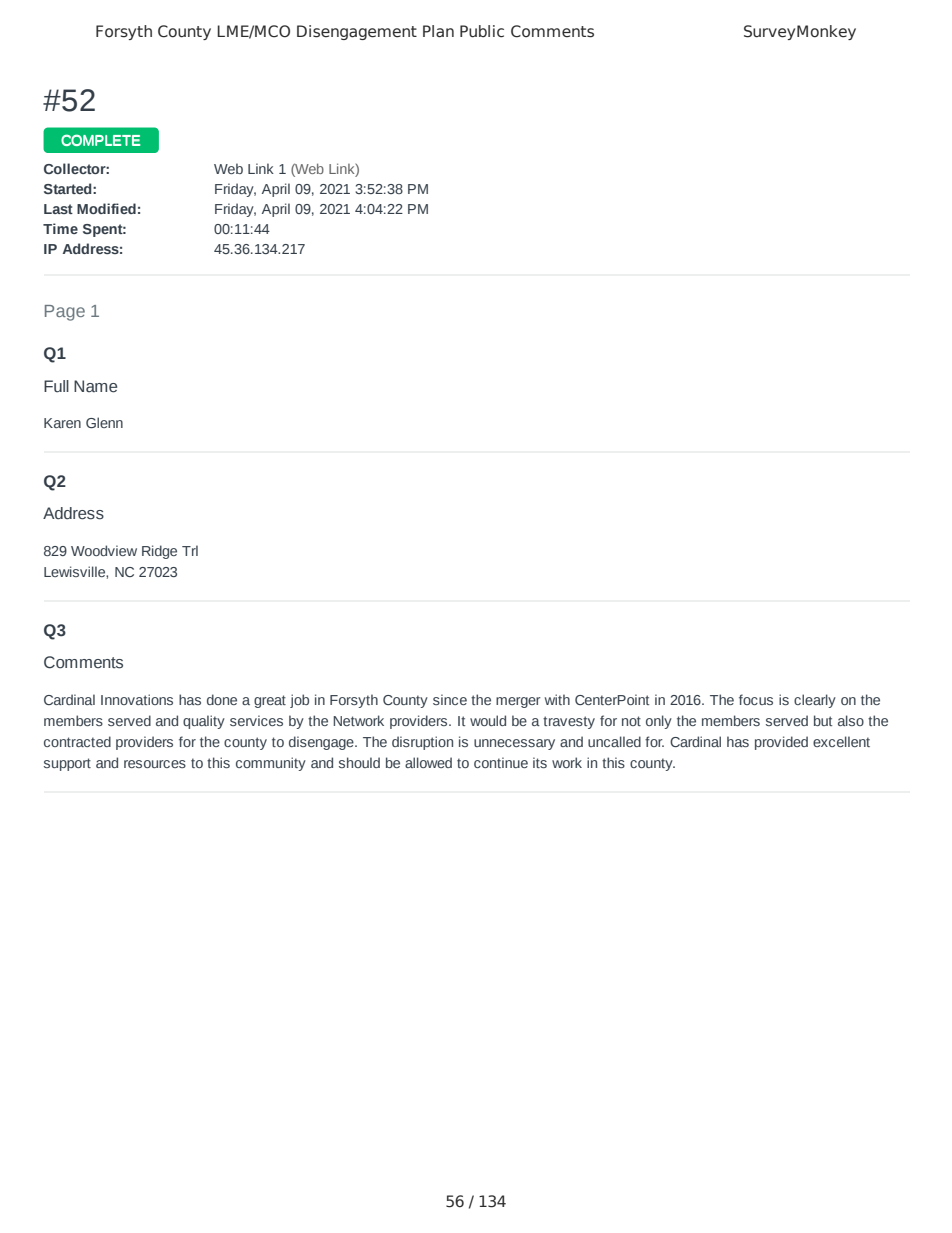 This screenshot has height=1233, width=952. I want to click on Plan, so click(438, 31).
